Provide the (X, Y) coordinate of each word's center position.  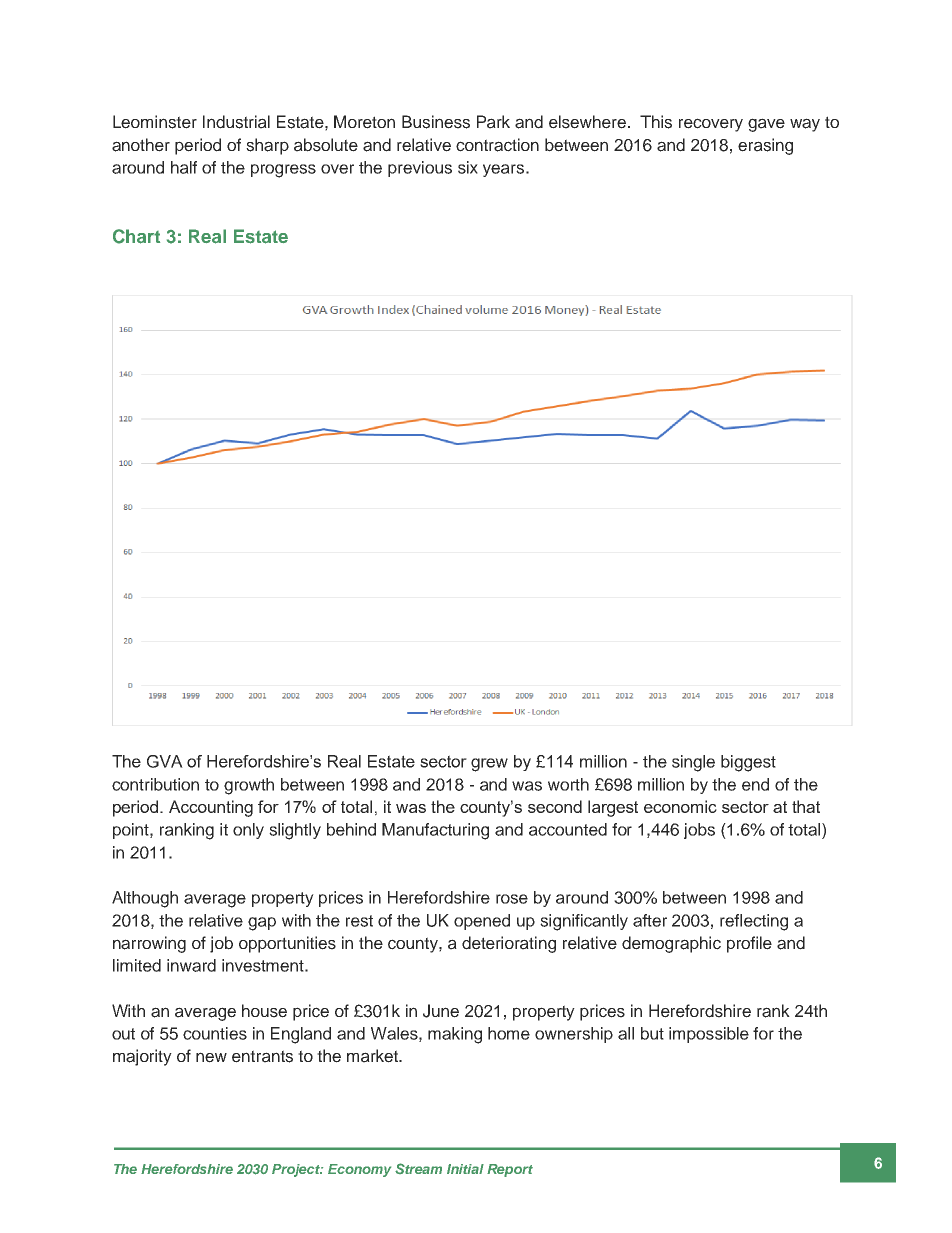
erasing (765, 146)
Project (297, 1170)
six (468, 167)
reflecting (754, 922)
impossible (709, 1035)
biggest (748, 763)
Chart (136, 236)
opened (482, 922)
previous (420, 169)
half (184, 167)
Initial (465, 1169)
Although (145, 899)
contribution (155, 784)
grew (489, 765)
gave (766, 125)
